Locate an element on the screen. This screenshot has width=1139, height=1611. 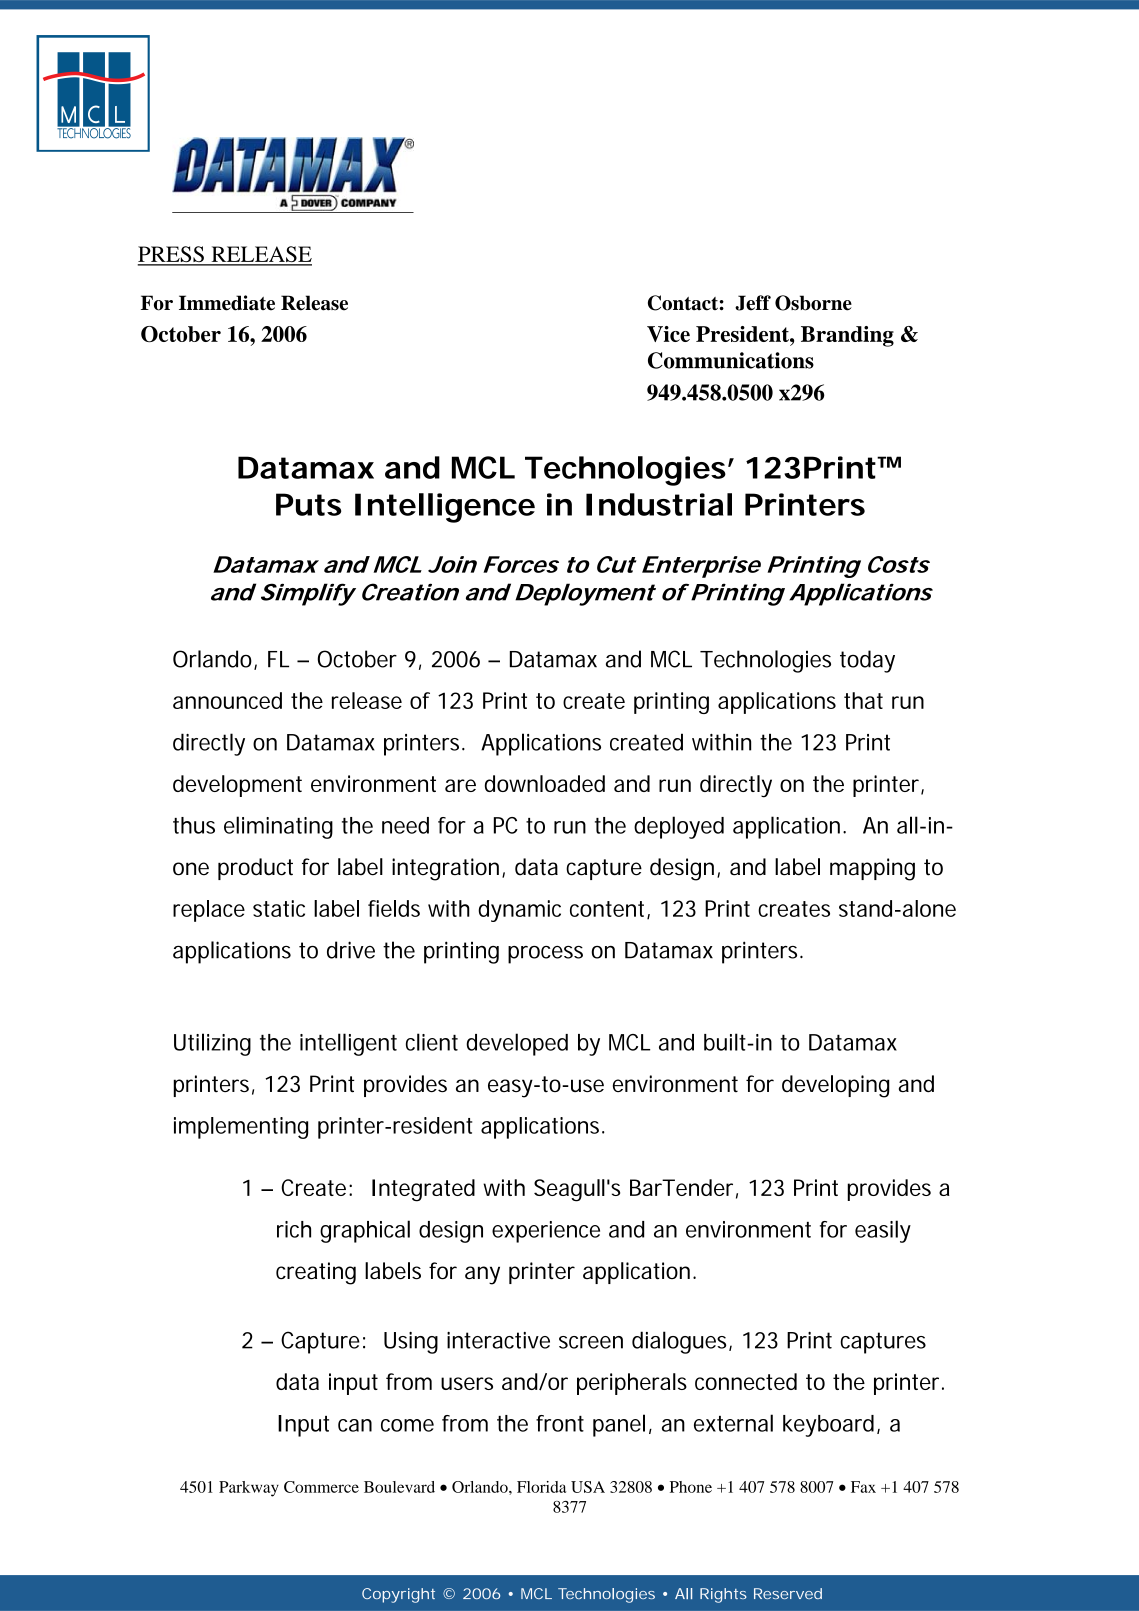
Florida is located at coordinates (541, 1487).
